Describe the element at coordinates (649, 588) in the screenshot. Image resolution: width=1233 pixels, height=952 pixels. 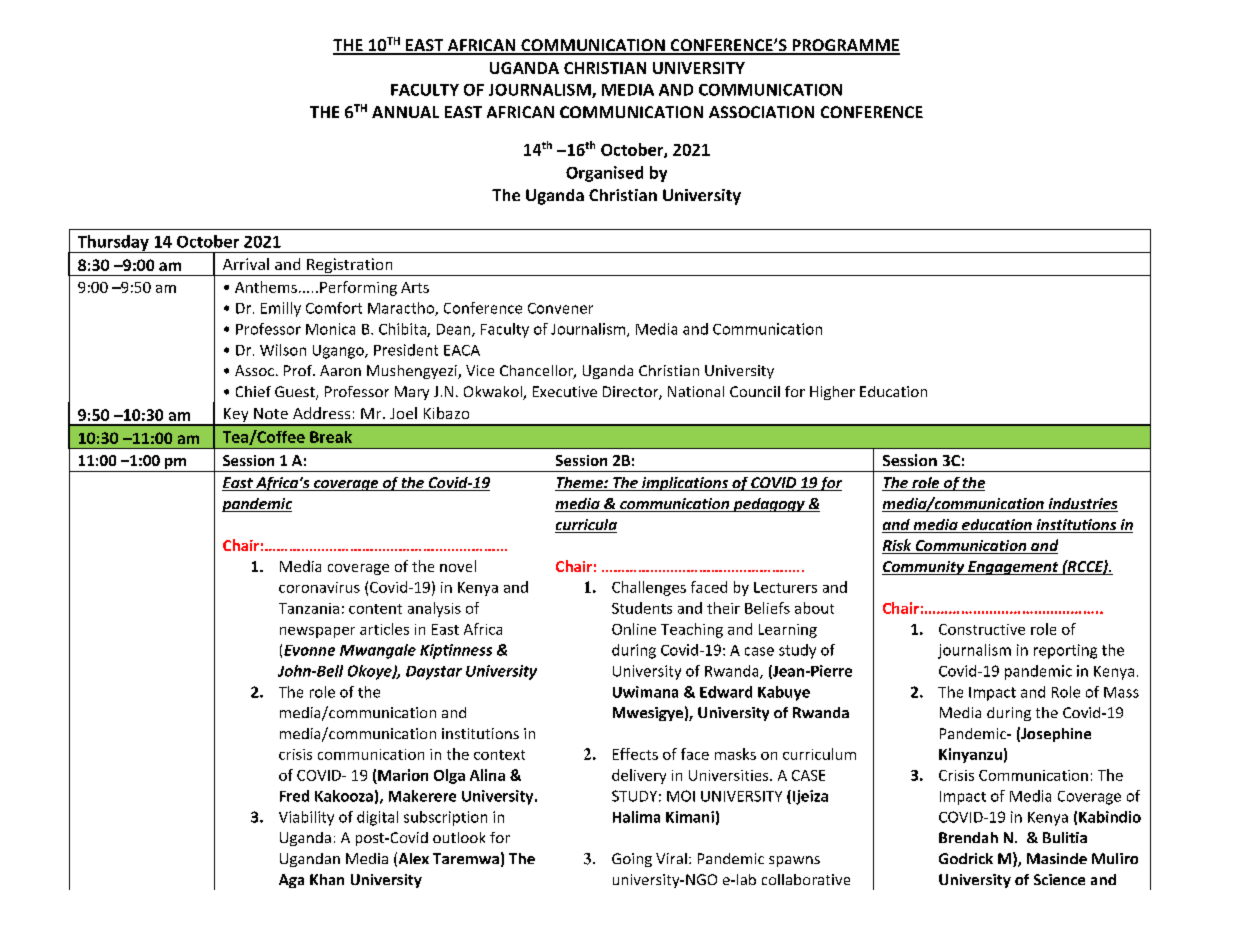
I see `Challenges` at that location.
